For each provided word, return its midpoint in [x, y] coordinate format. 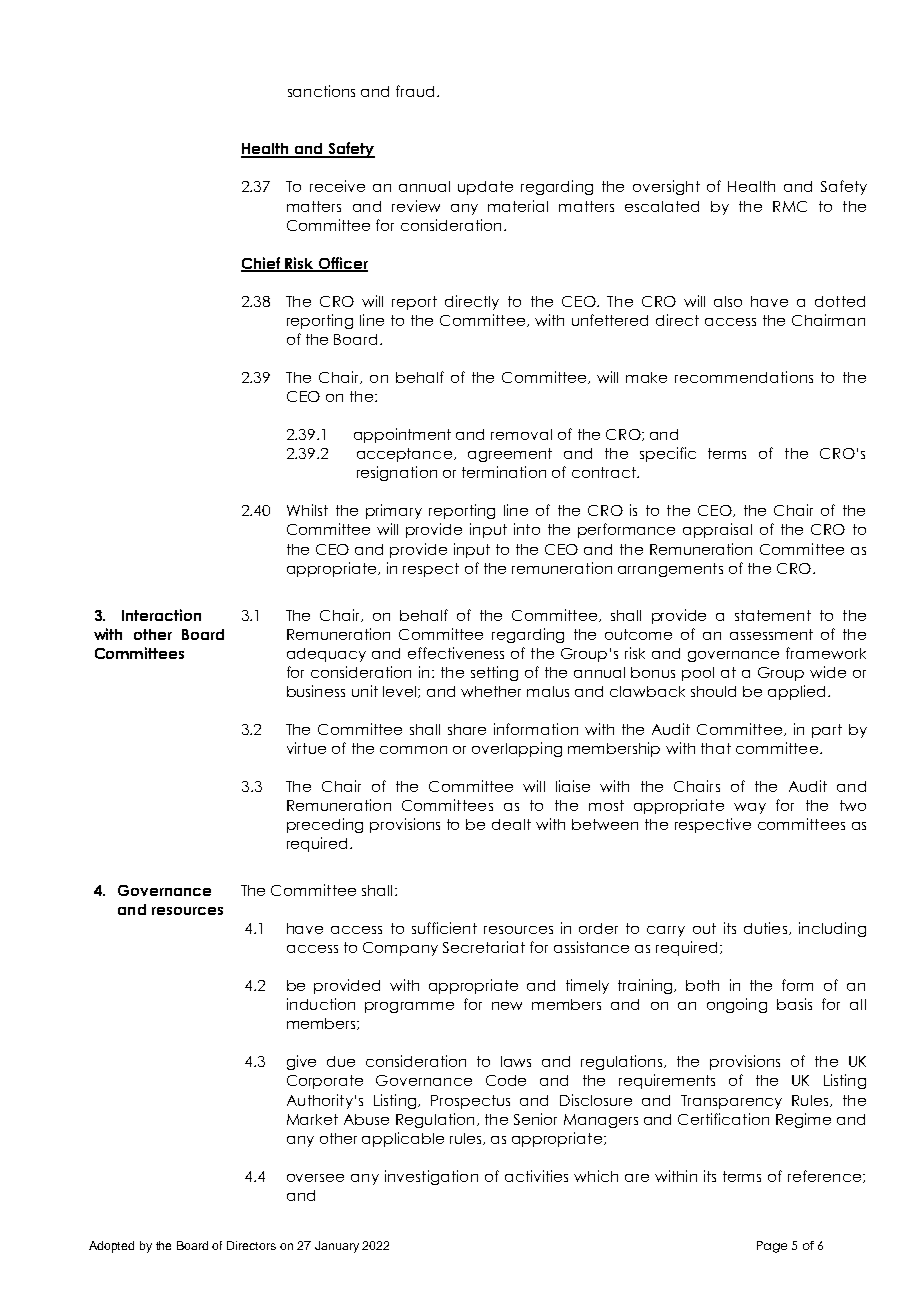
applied [796, 692]
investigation [431, 1177]
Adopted [111, 1247]
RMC [790, 206]
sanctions [321, 91]
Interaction [161, 615]
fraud [417, 91]
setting [494, 673]
